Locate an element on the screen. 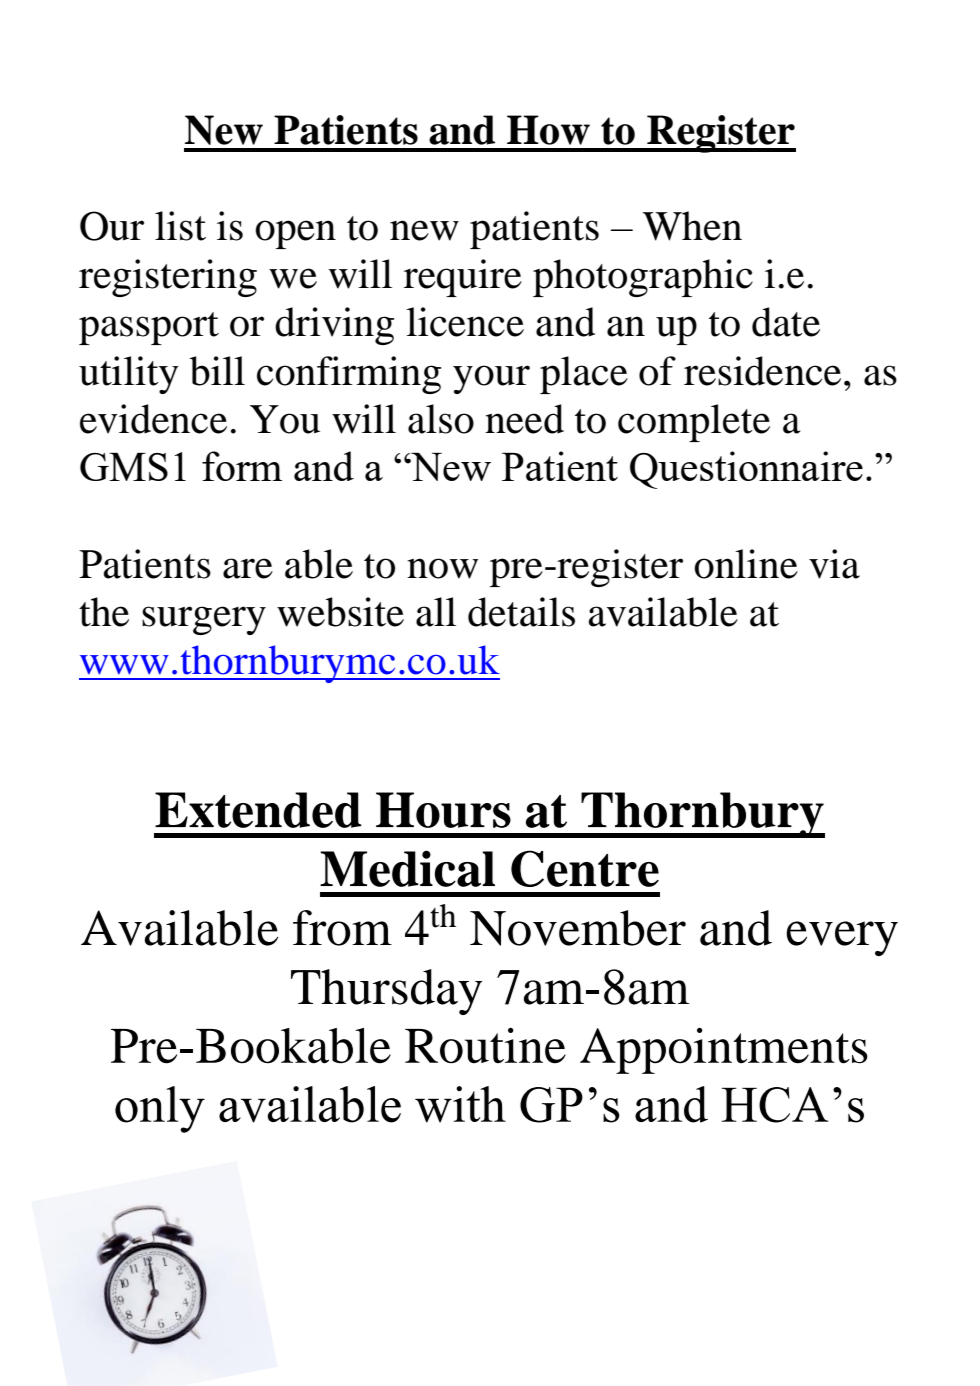 The width and height of the screenshot is (980, 1386). surgery is located at coordinates (204, 620).
